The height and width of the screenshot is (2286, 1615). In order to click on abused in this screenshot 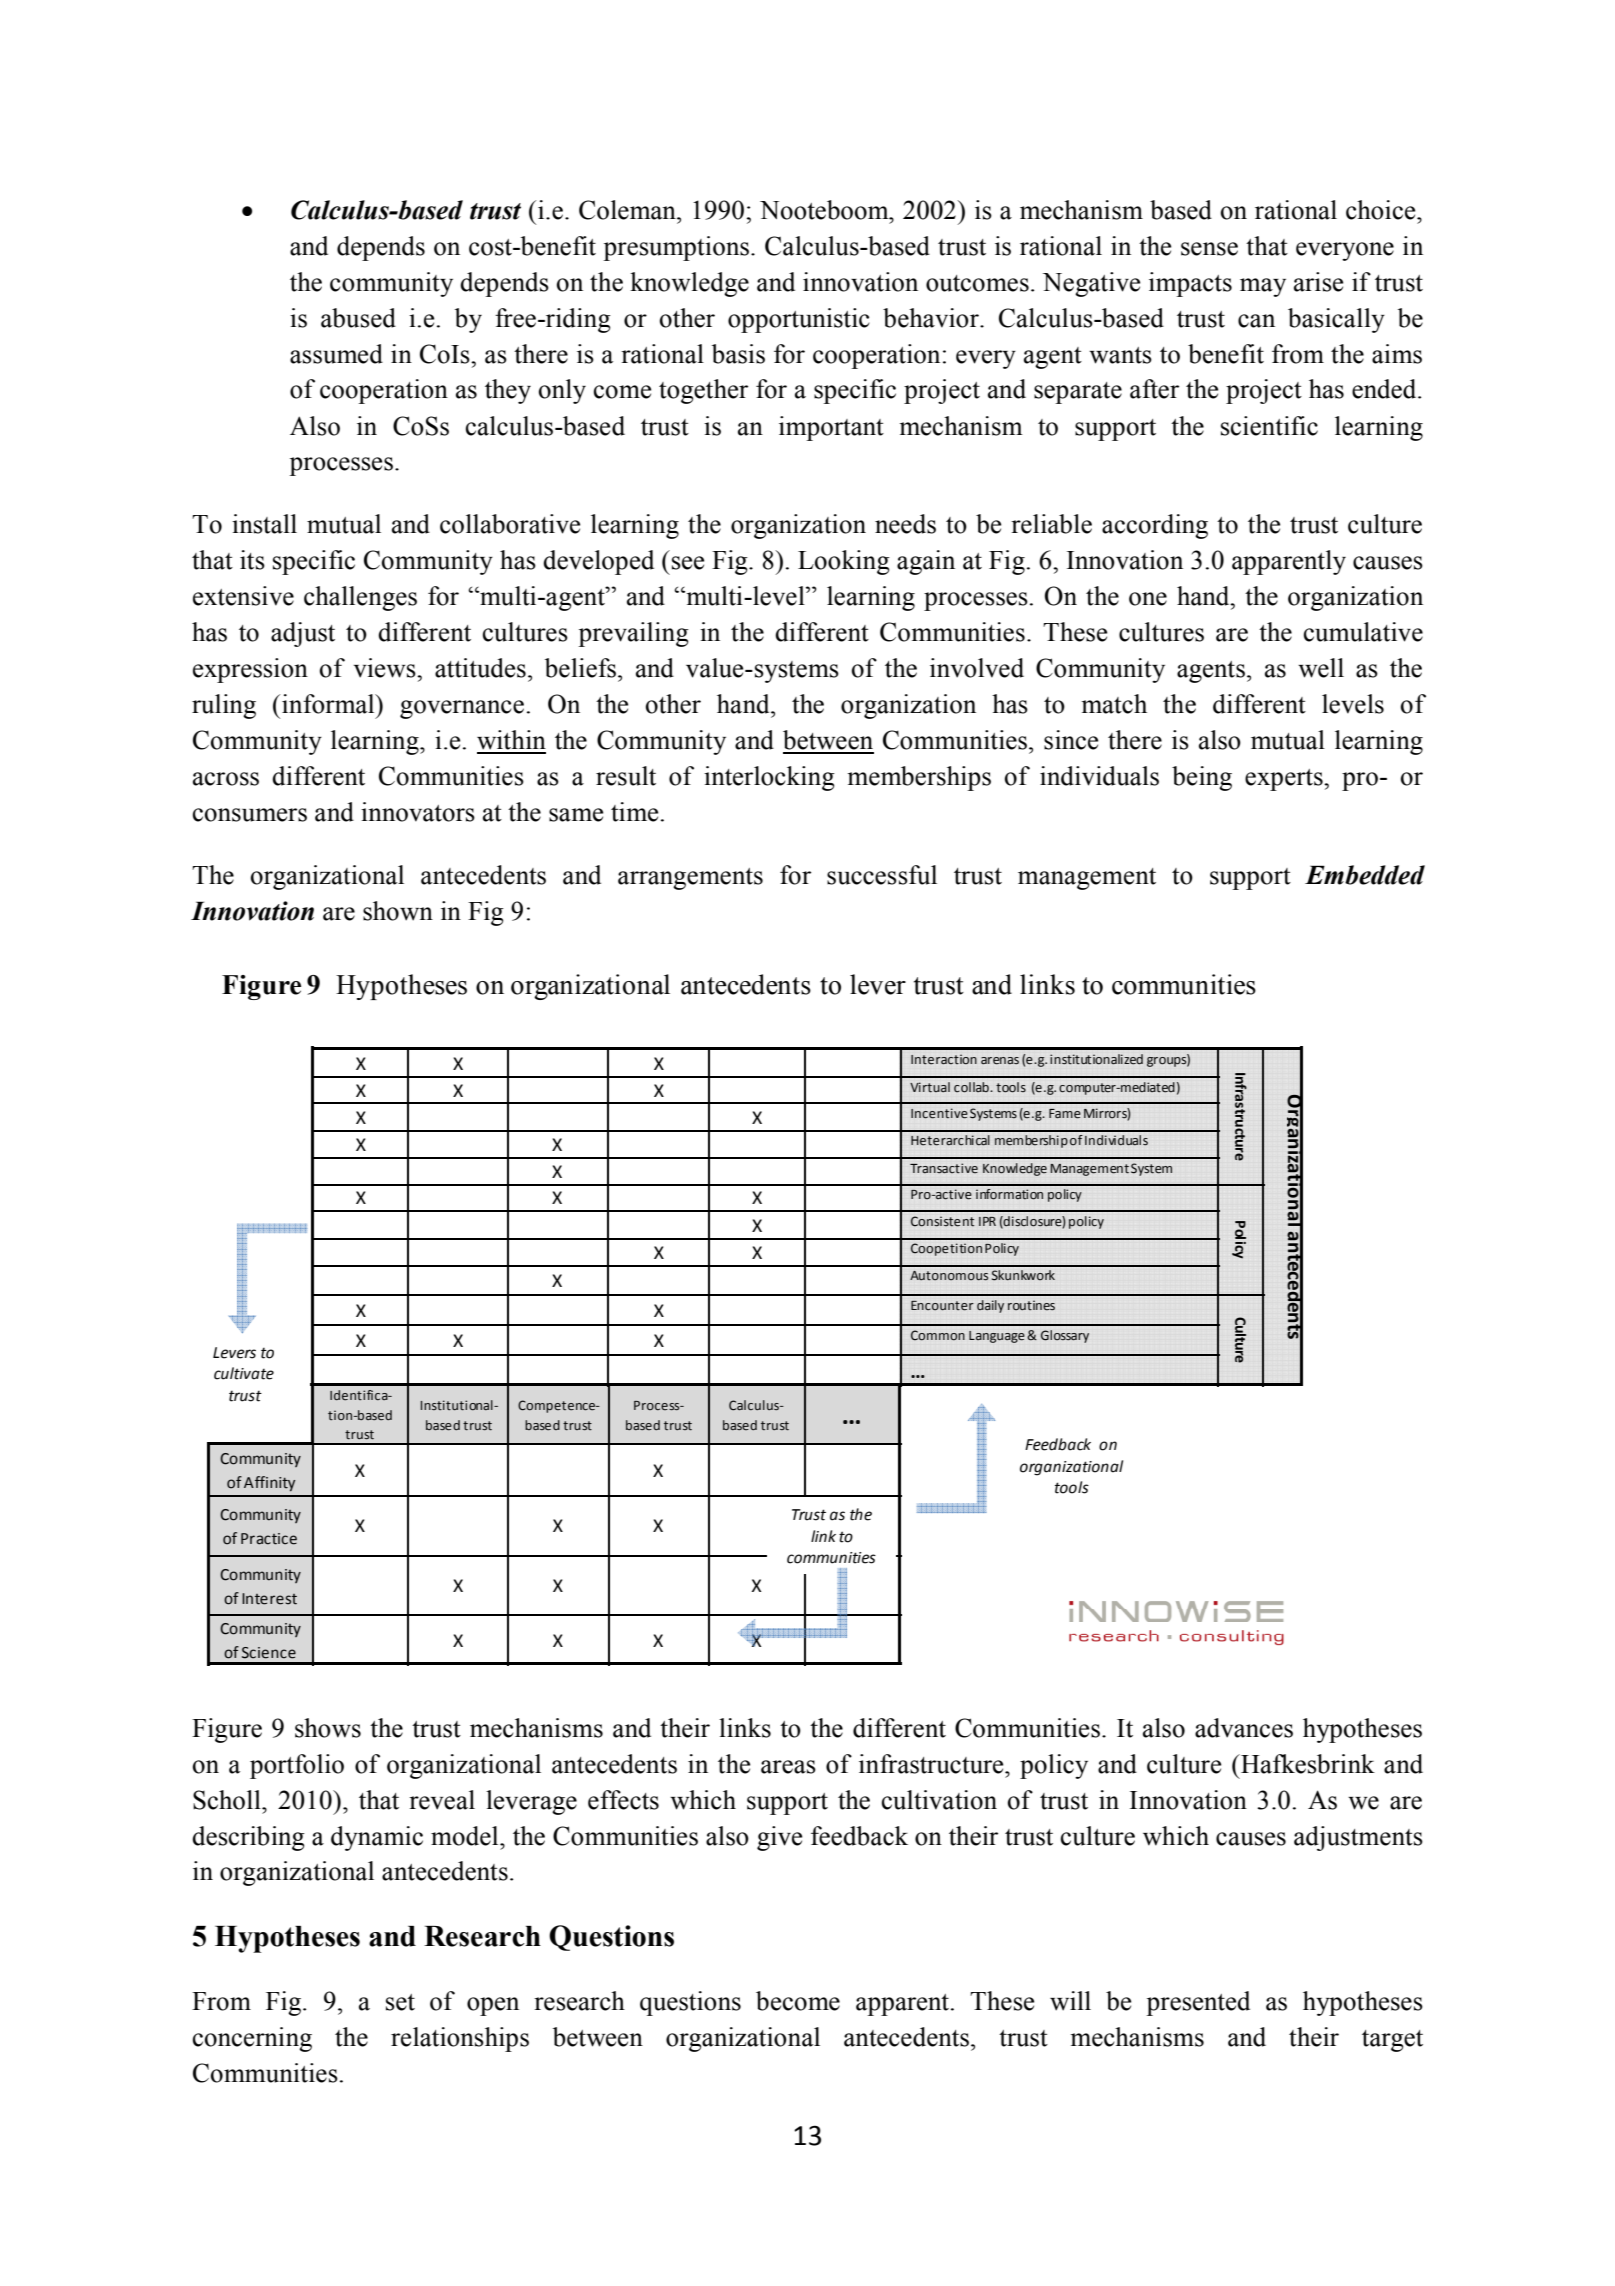, I will do `click(358, 318)`.
